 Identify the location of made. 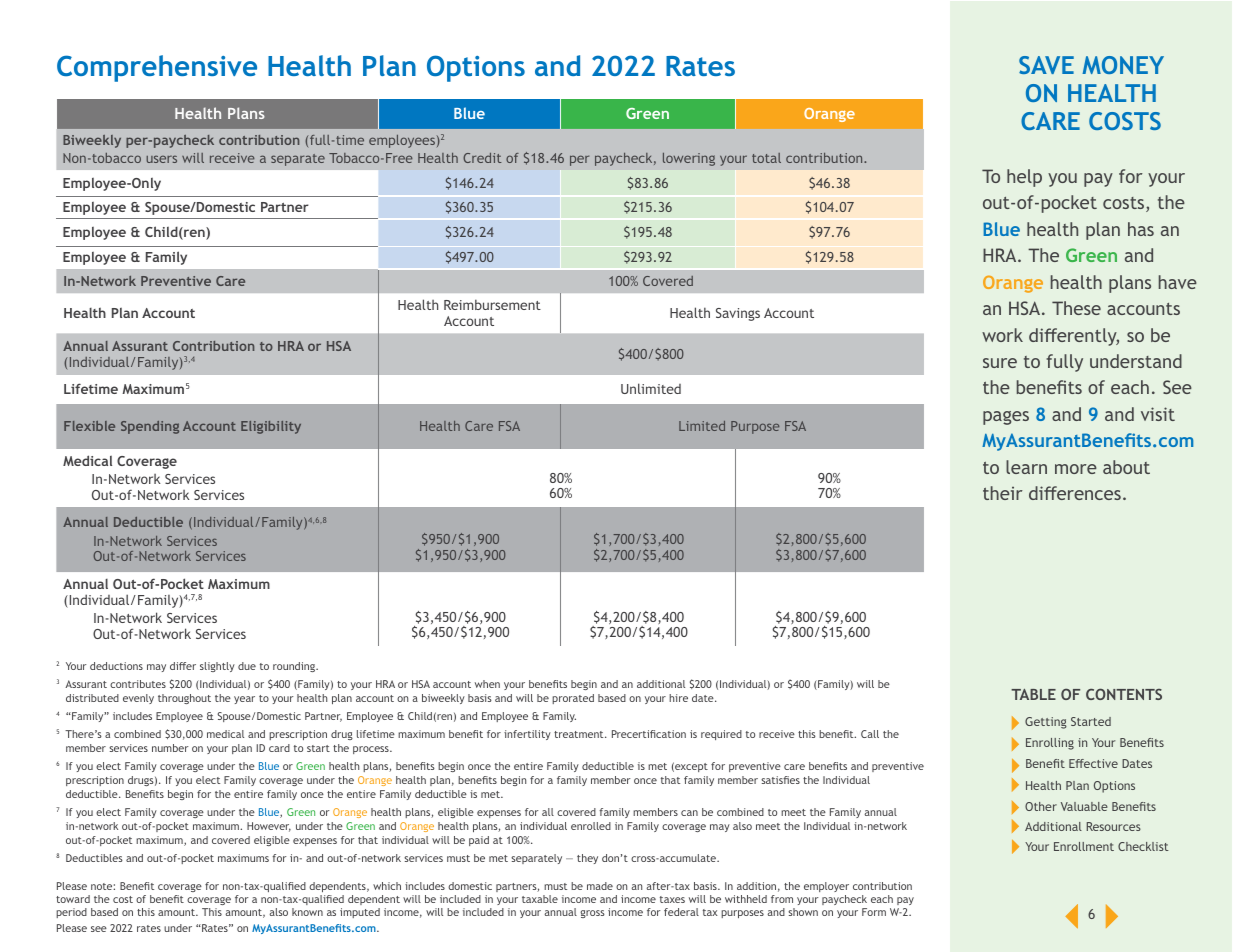
(600, 886).
